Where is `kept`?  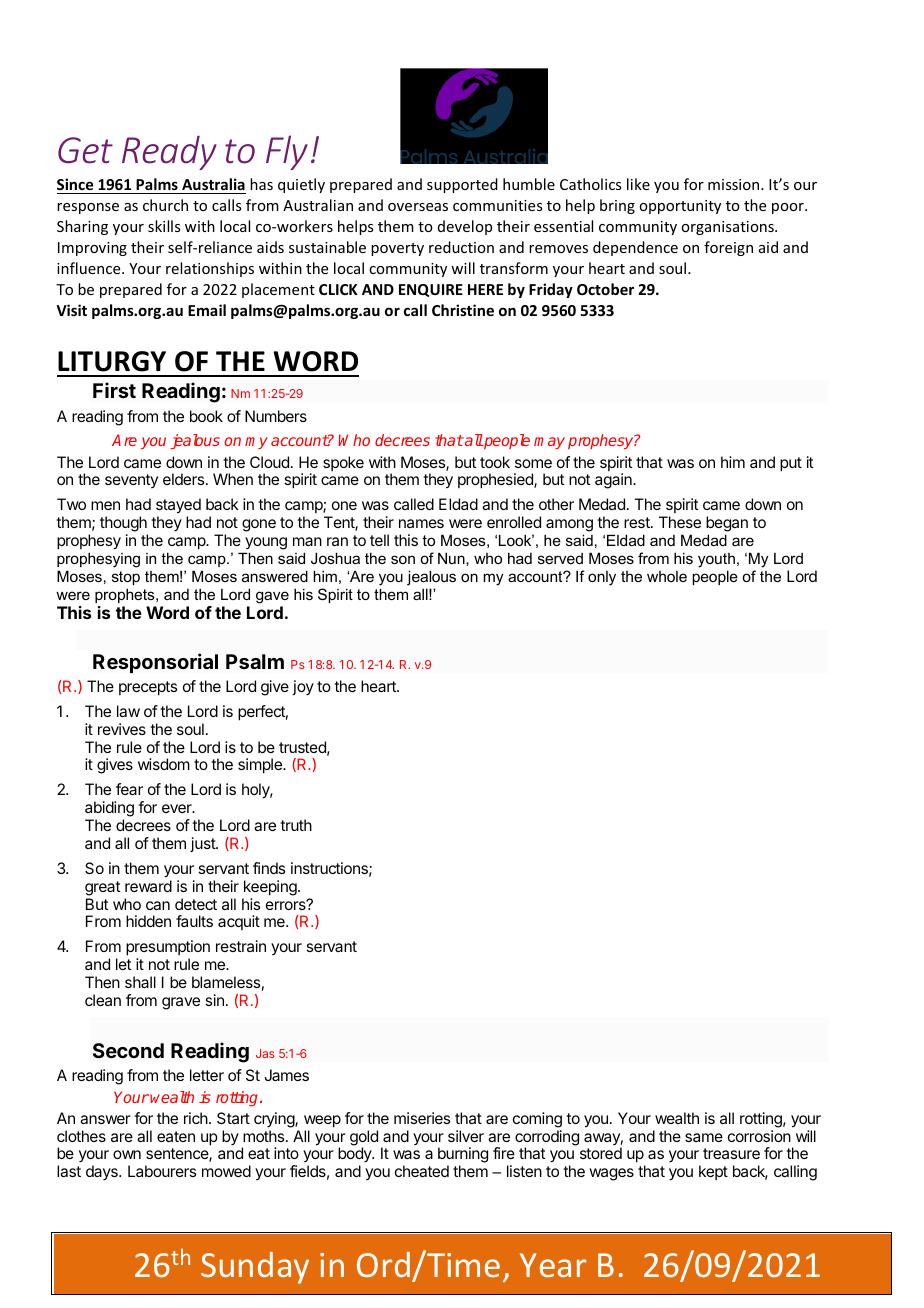
kept is located at coordinates (713, 1172).
